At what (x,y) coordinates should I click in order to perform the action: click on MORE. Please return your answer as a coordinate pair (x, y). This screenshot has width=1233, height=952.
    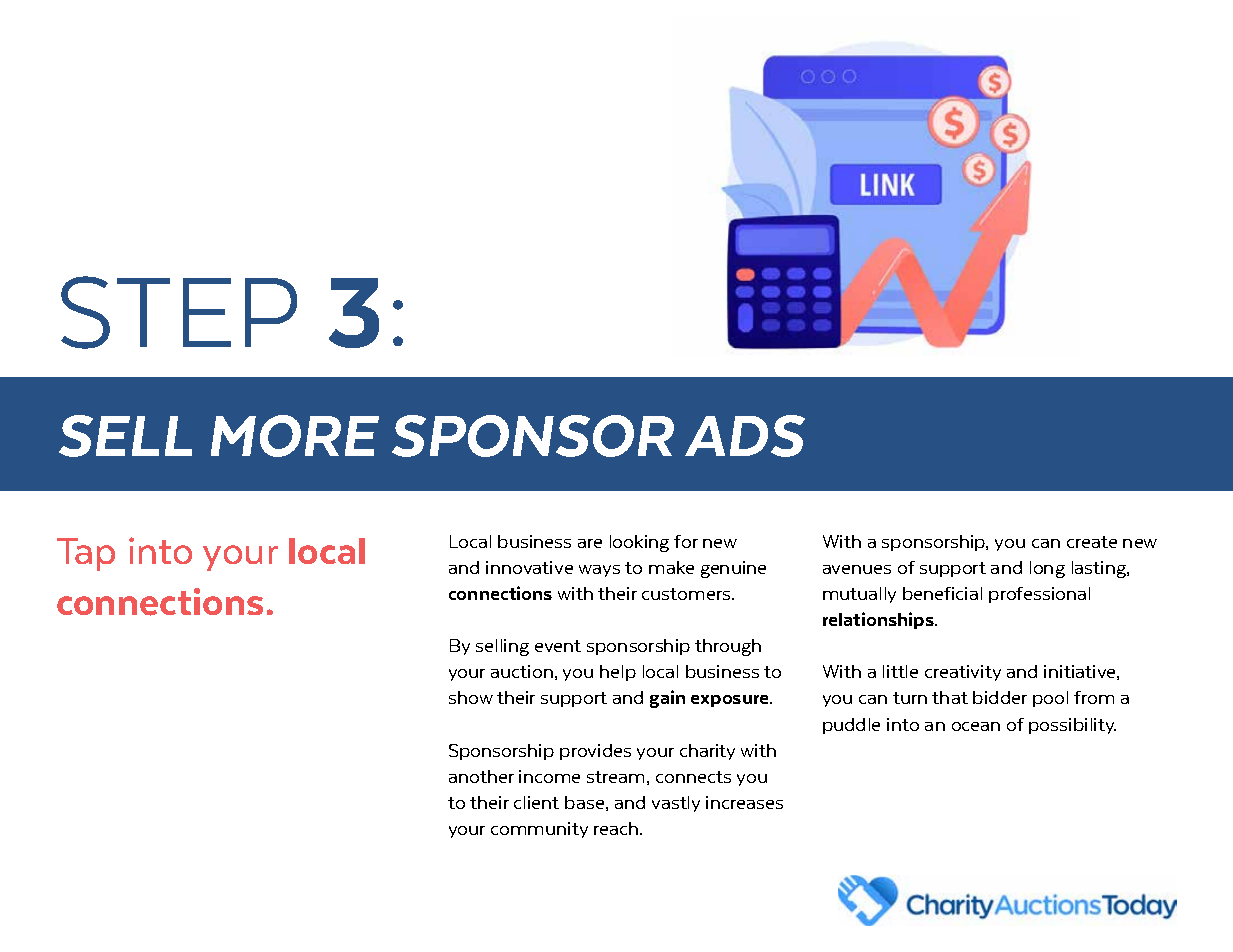
    Looking at the image, I should click on (295, 436).
